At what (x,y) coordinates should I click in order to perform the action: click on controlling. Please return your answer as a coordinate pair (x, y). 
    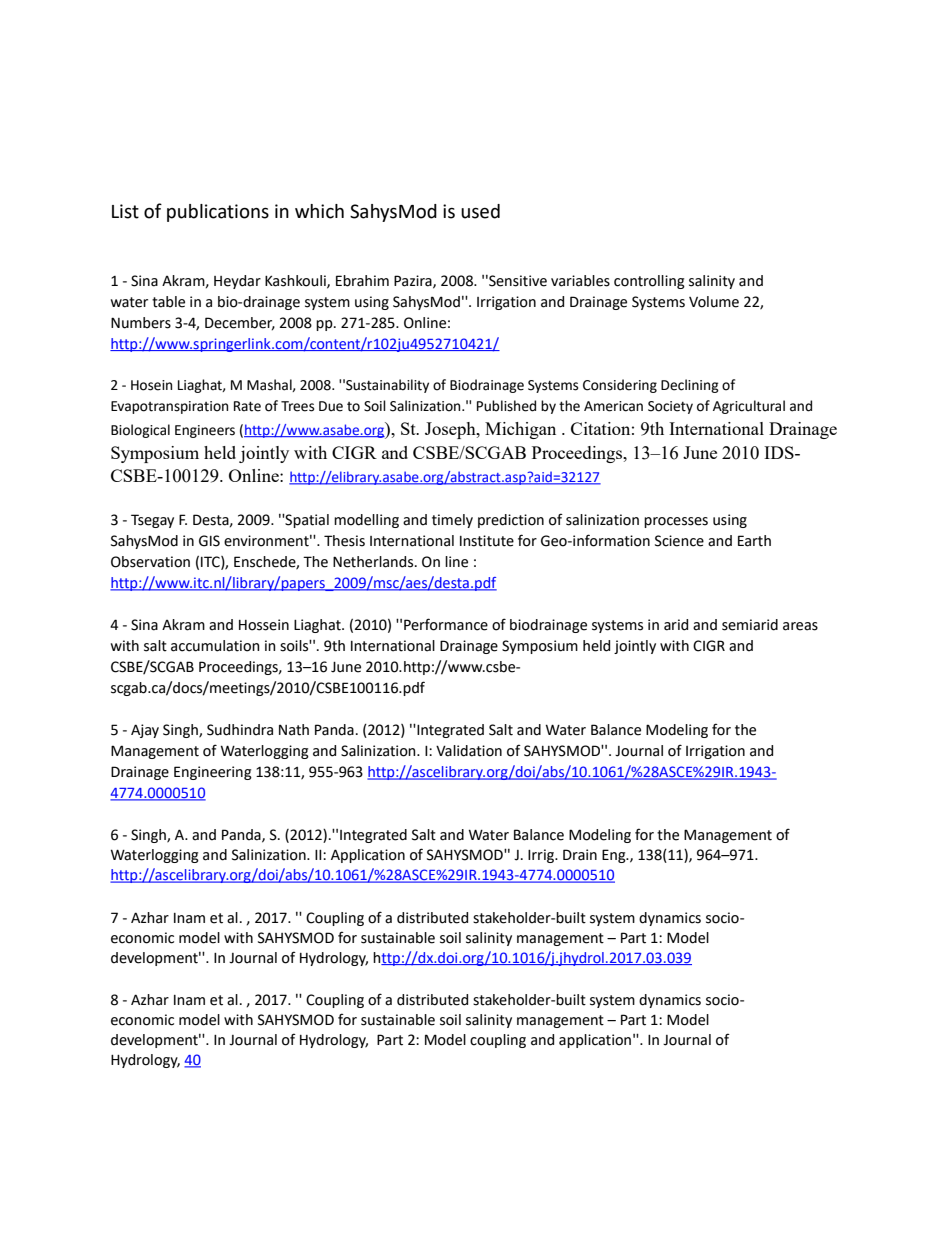
    Looking at the image, I should click on (649, 282).
